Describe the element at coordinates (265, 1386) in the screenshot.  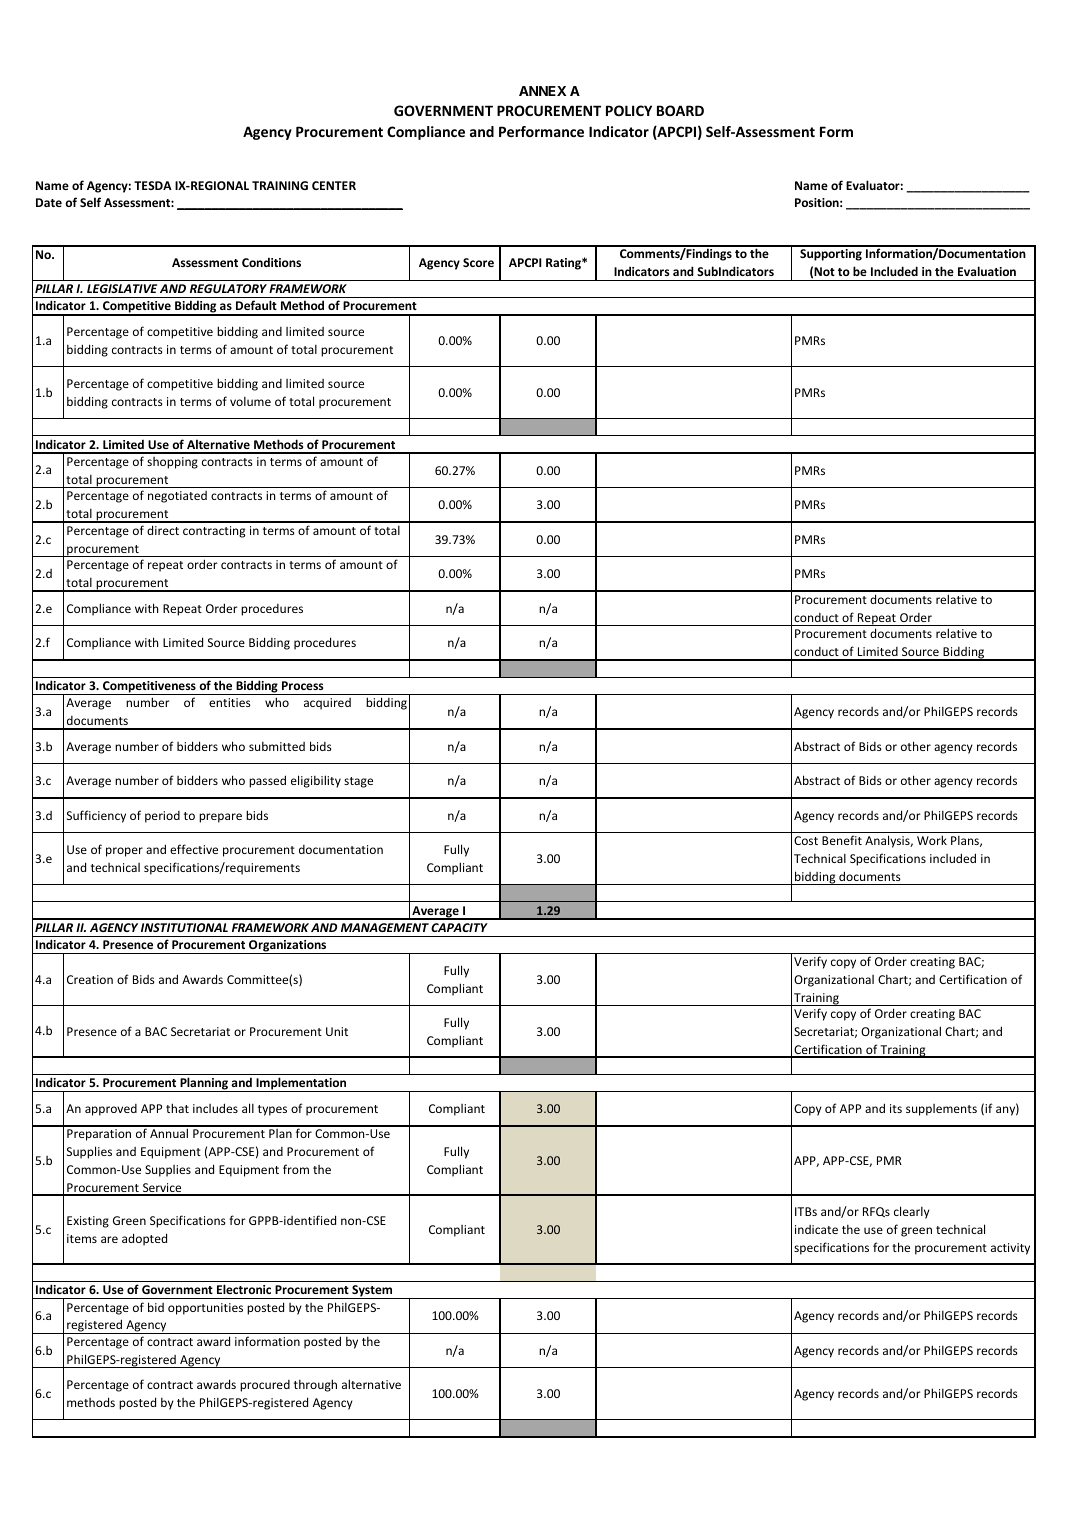
I see `procured` at that location.
